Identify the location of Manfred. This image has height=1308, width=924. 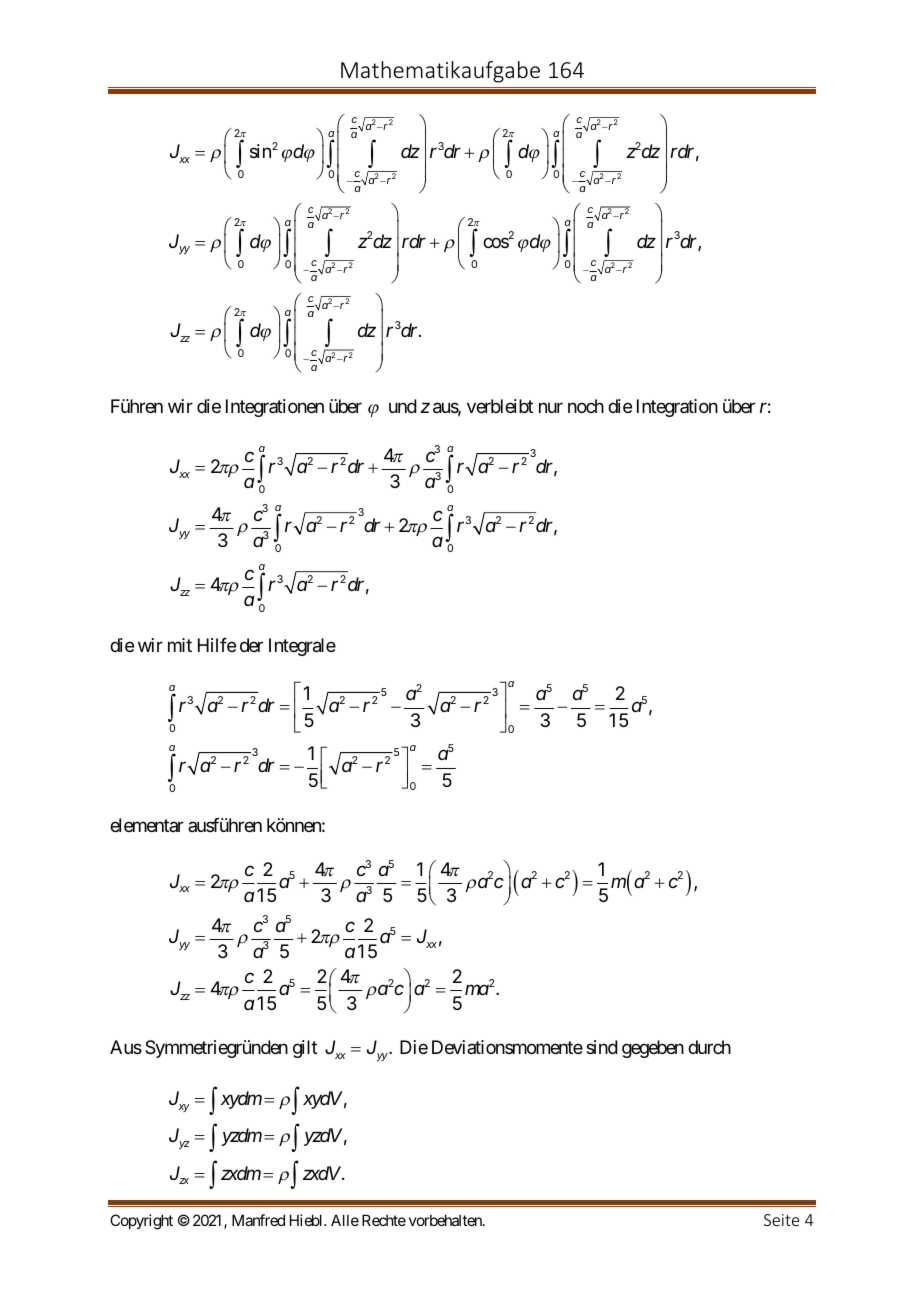
(258, 1220).
